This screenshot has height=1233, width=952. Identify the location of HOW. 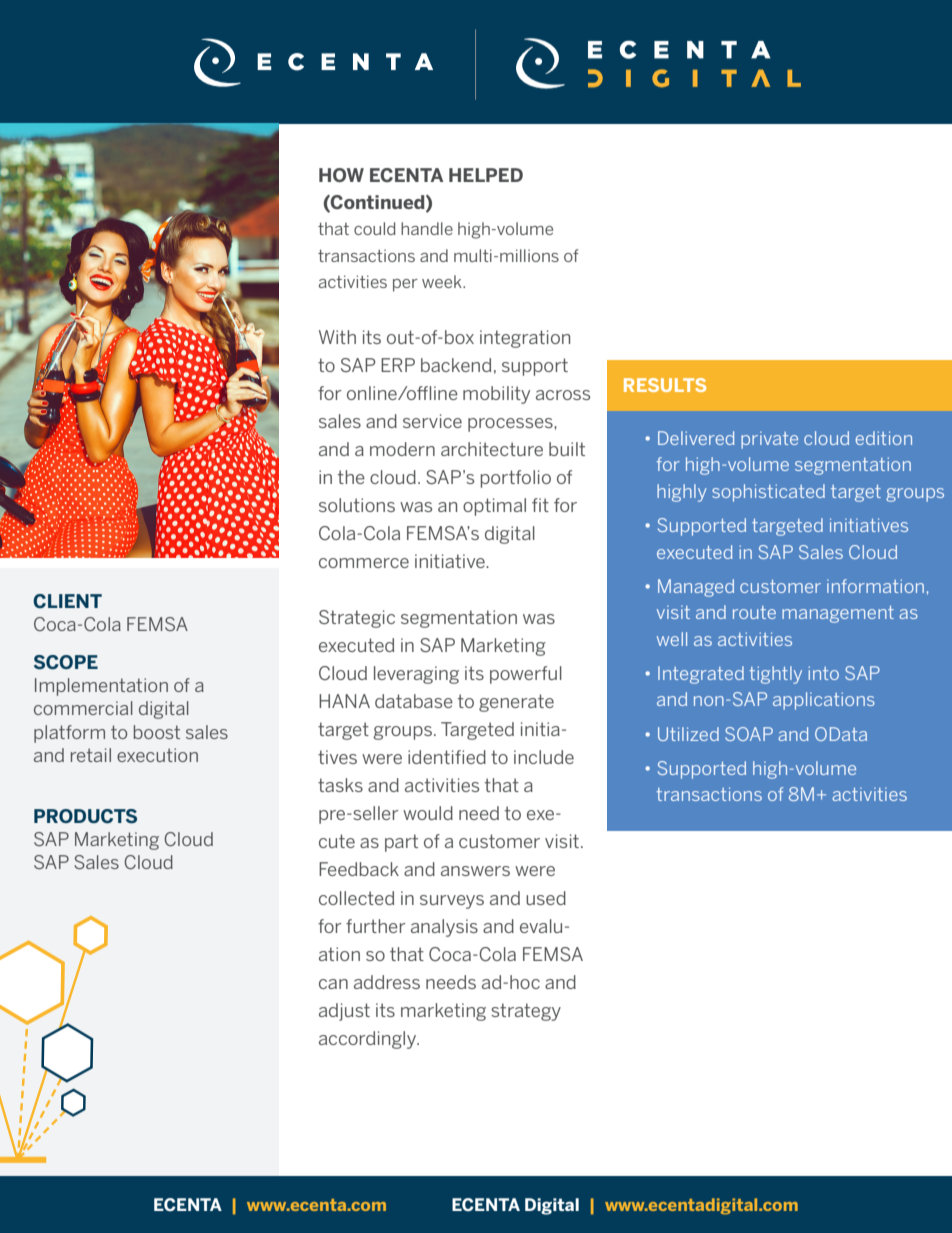
(341, 175).
